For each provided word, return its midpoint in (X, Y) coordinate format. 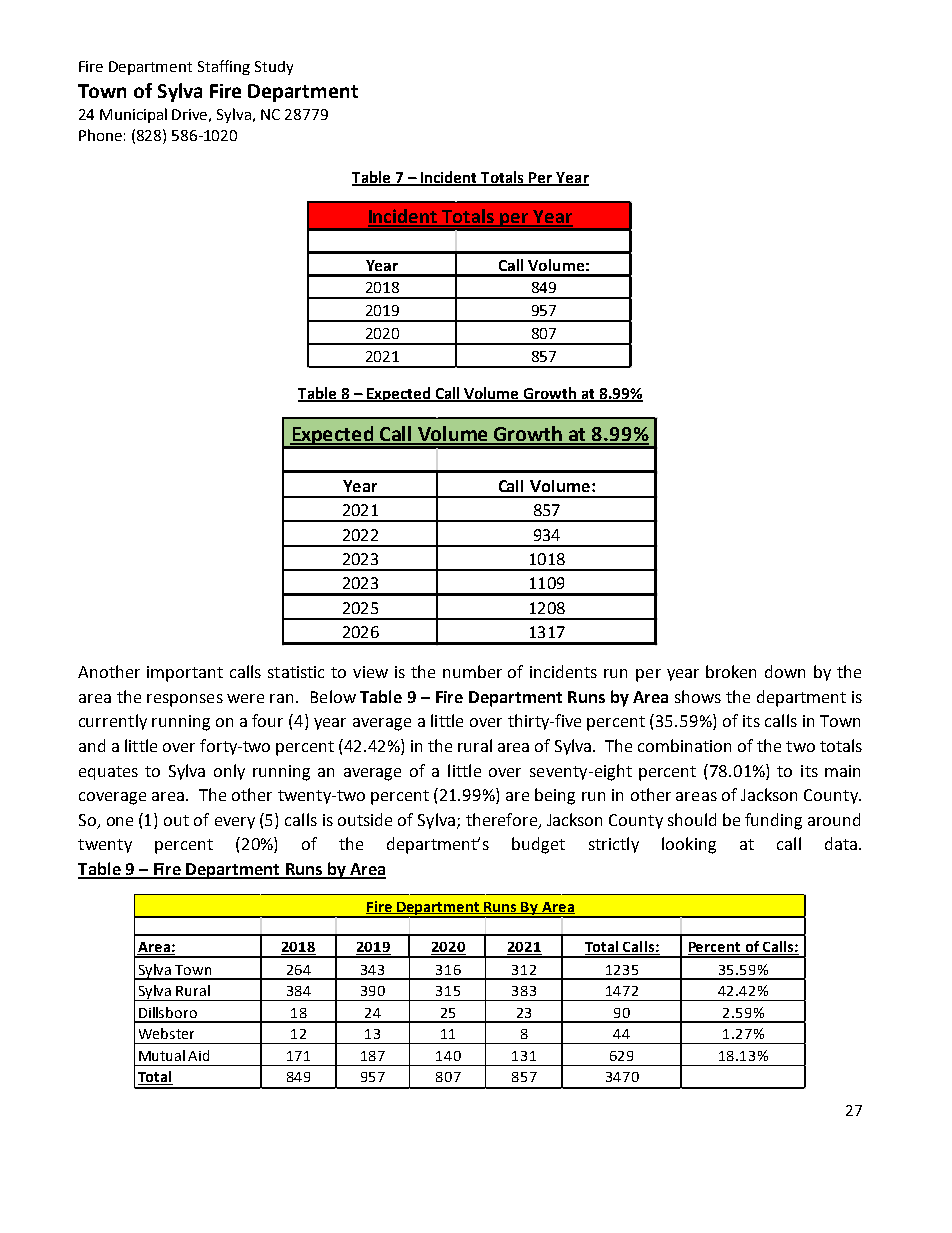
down (785, 671)
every (235, 823)
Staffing (224, 67)
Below (333, 696)
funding (773, 821)
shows (698, 696)
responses (185, 700)
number (472, 671)
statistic (296, 672)
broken (731, 671)
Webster (166, 1033)
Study (274, 68)
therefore (503, 820)
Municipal (133, 115)
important (185, 674)
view (370, 672)
